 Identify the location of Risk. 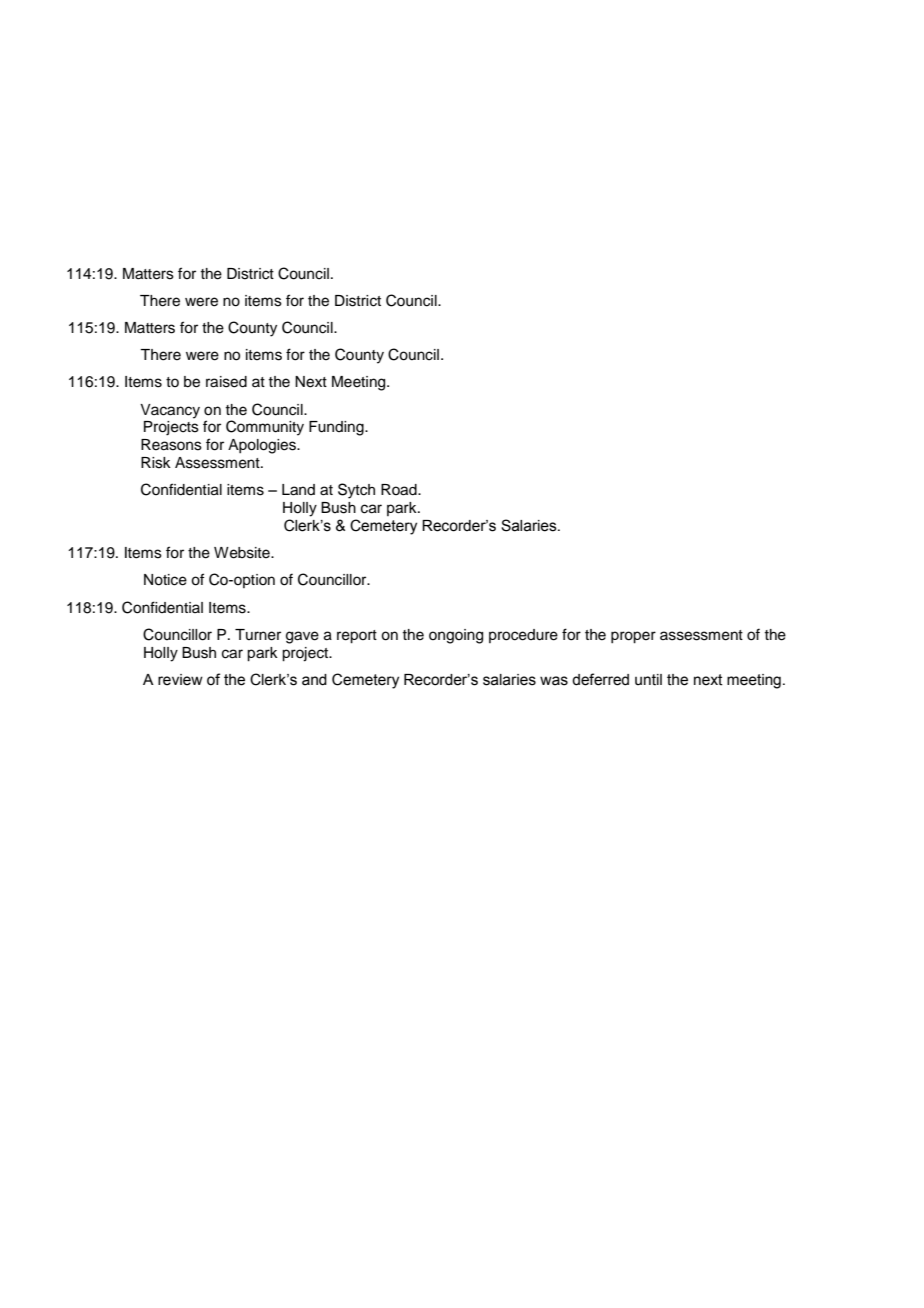
(156, 463).
